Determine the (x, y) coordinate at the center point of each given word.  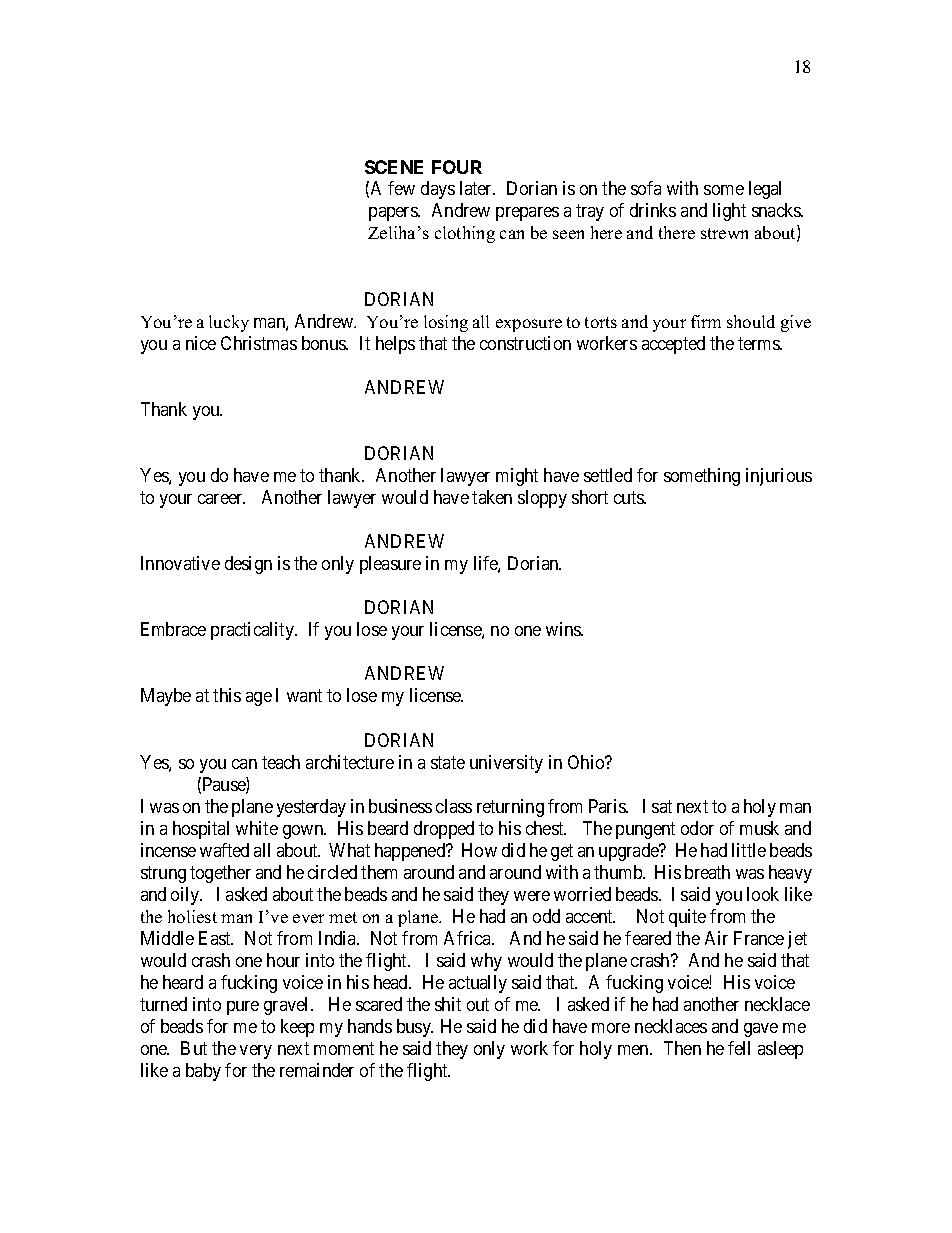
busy (415, 1028)
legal (765, 190)
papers (394, 214)
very (256, 1052)
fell (739, 1048)
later (477, 188)
